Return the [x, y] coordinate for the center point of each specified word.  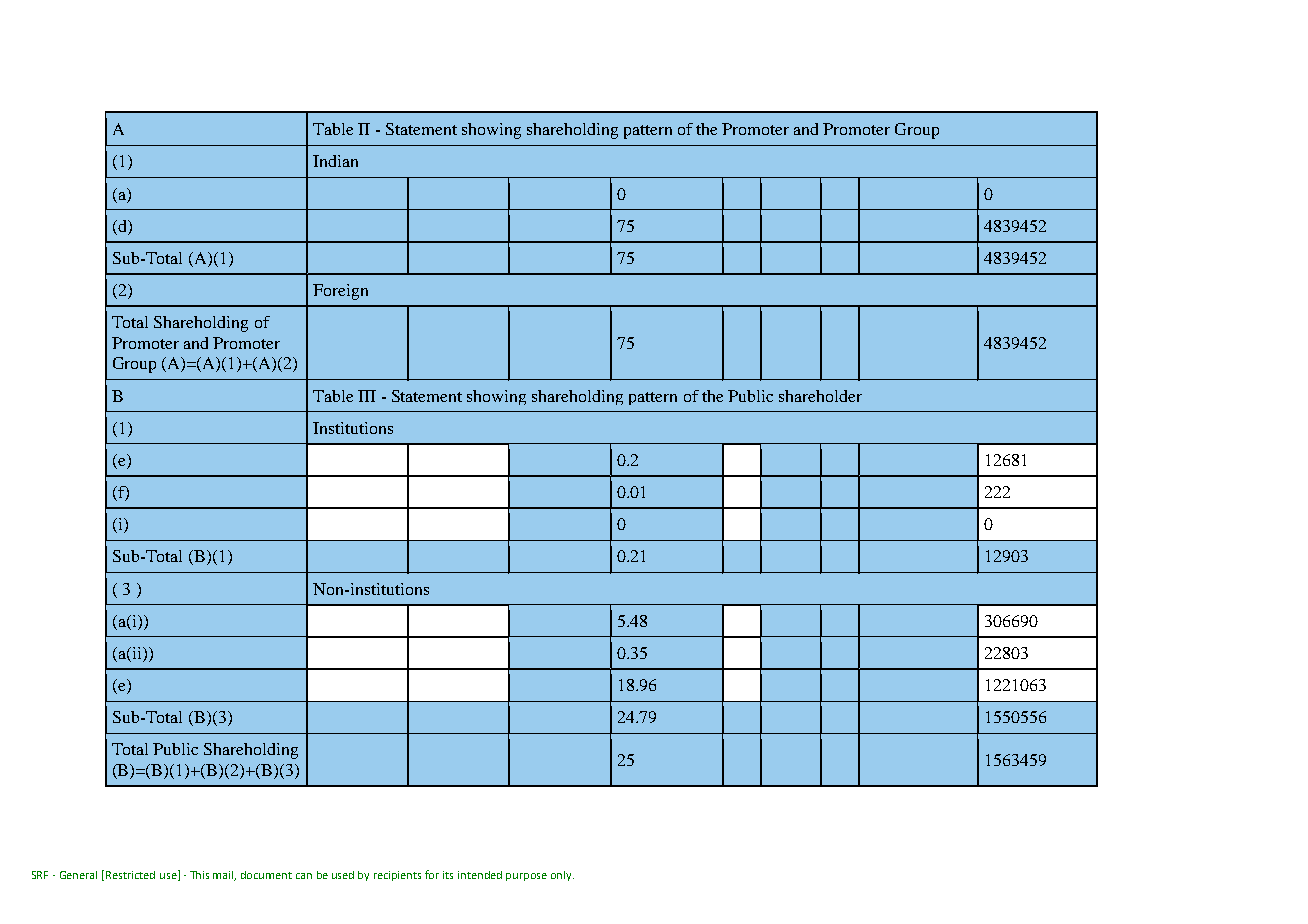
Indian [335, 161]
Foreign [340, 292]
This [199, 875]
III [367, 396]
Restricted [130, 875]
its [448, 875]
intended [480, 875]
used [343, 875]
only [562, 876]
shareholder [820, 396]
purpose [526, 877]
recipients [397, 876]
